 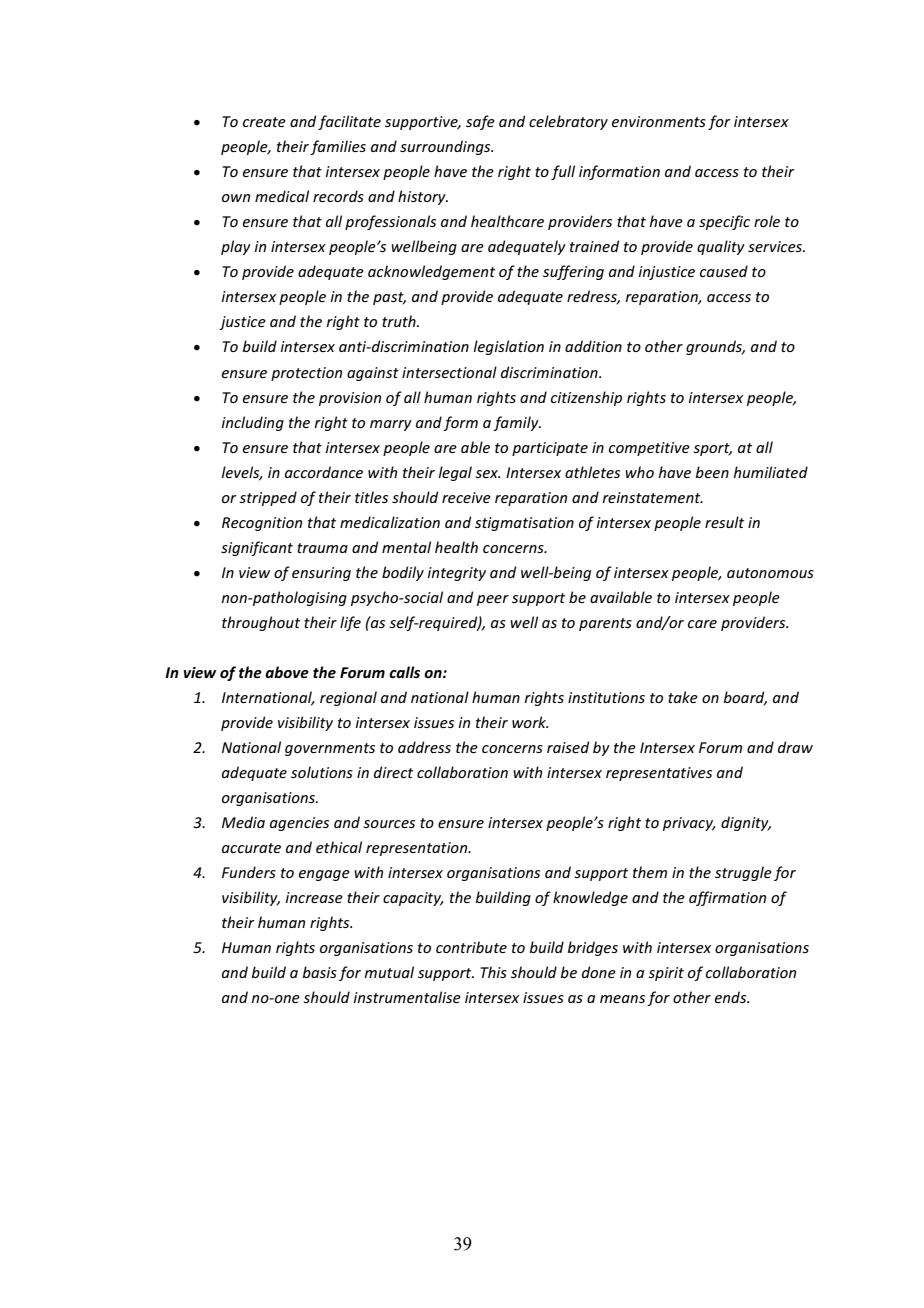 I want to click on above, so click(x=287, y=672).
